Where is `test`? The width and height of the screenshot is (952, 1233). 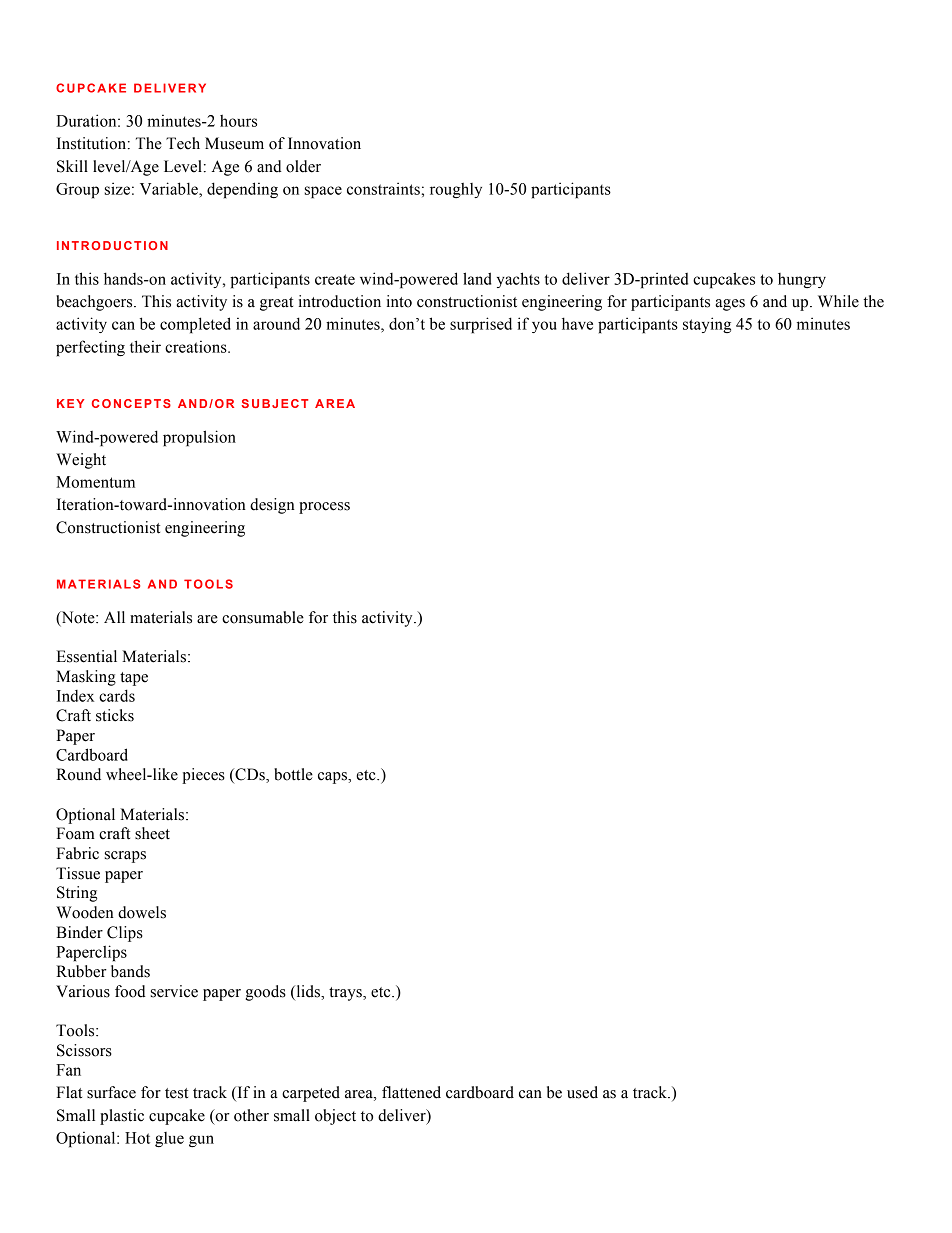 test is located at coordinates (176, 1093).
